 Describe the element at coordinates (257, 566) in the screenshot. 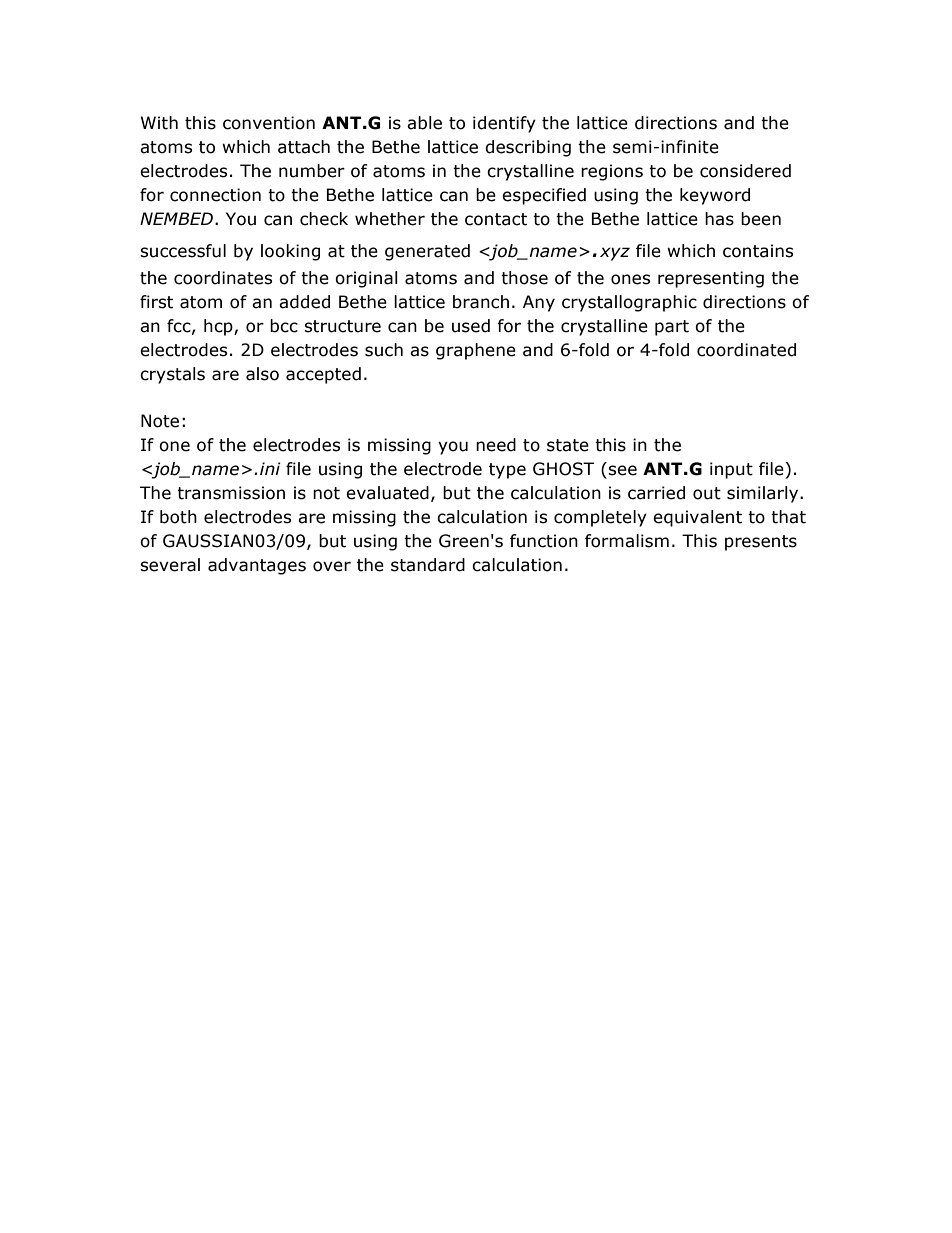

I see `advantages` at that location.
